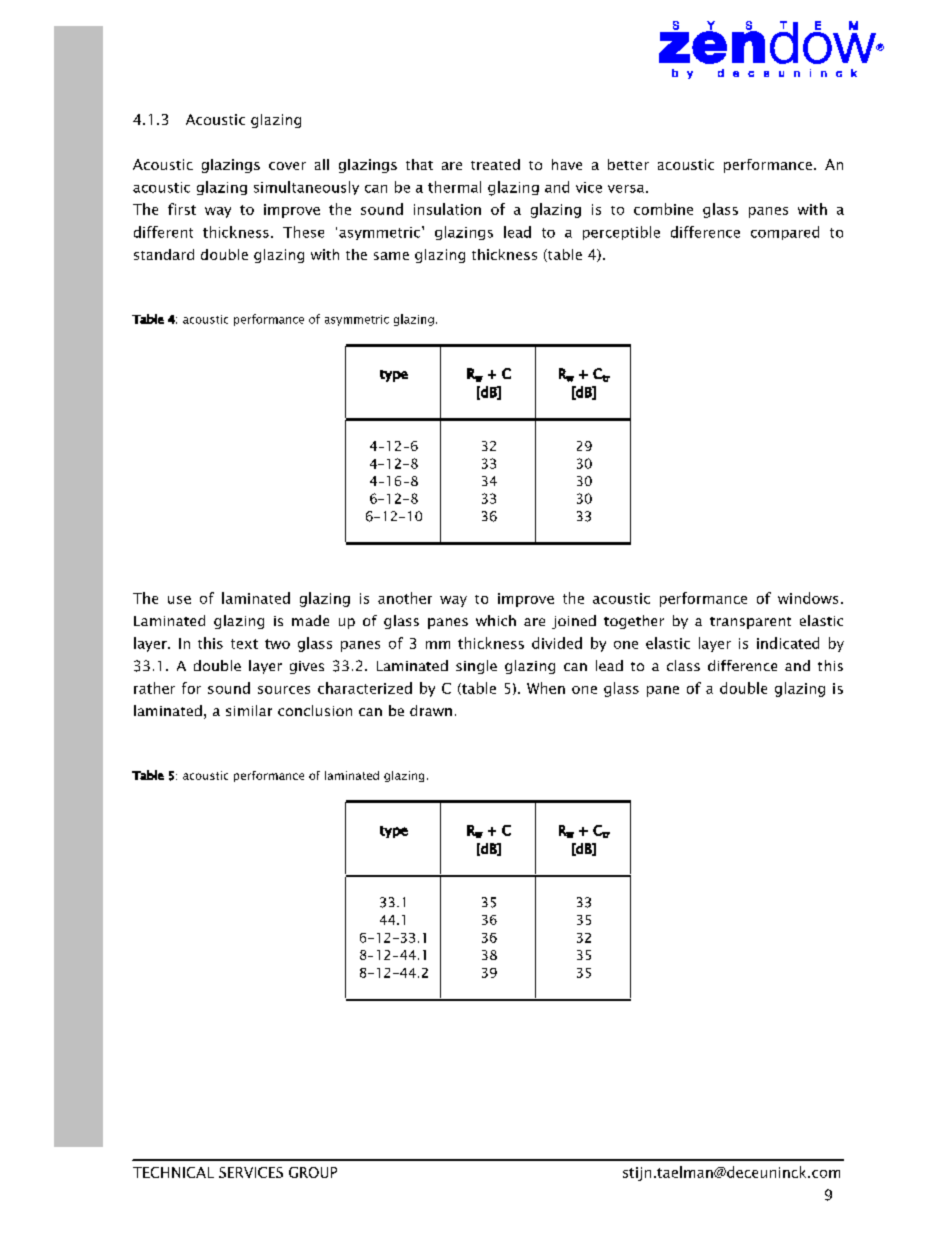 The height and width of the page is (1233, 952). Describe the element at coordinates (249, 710) in the page. I see `similar` at that location.
